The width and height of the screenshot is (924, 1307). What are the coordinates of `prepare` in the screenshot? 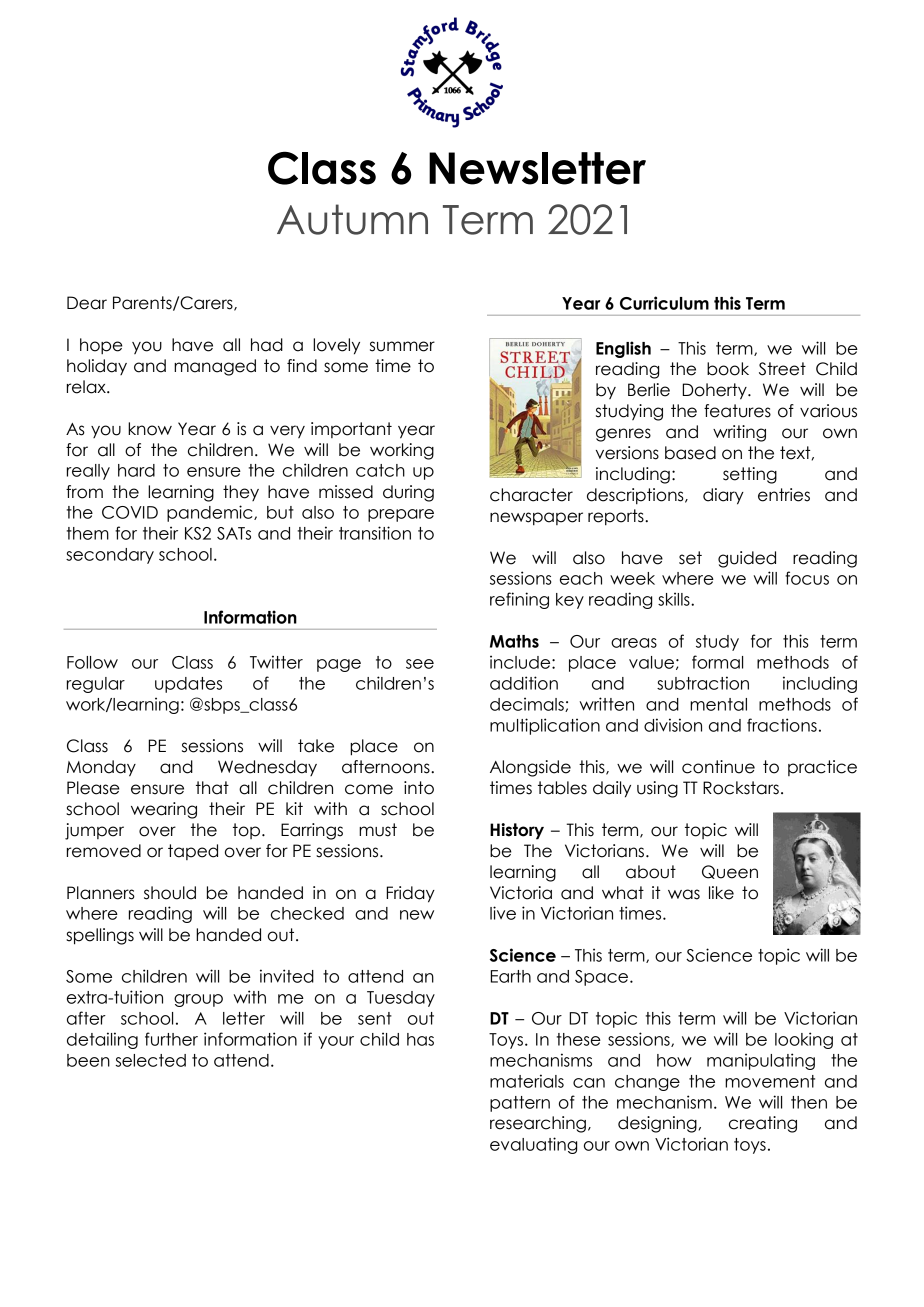 It's located at (401, 515).
